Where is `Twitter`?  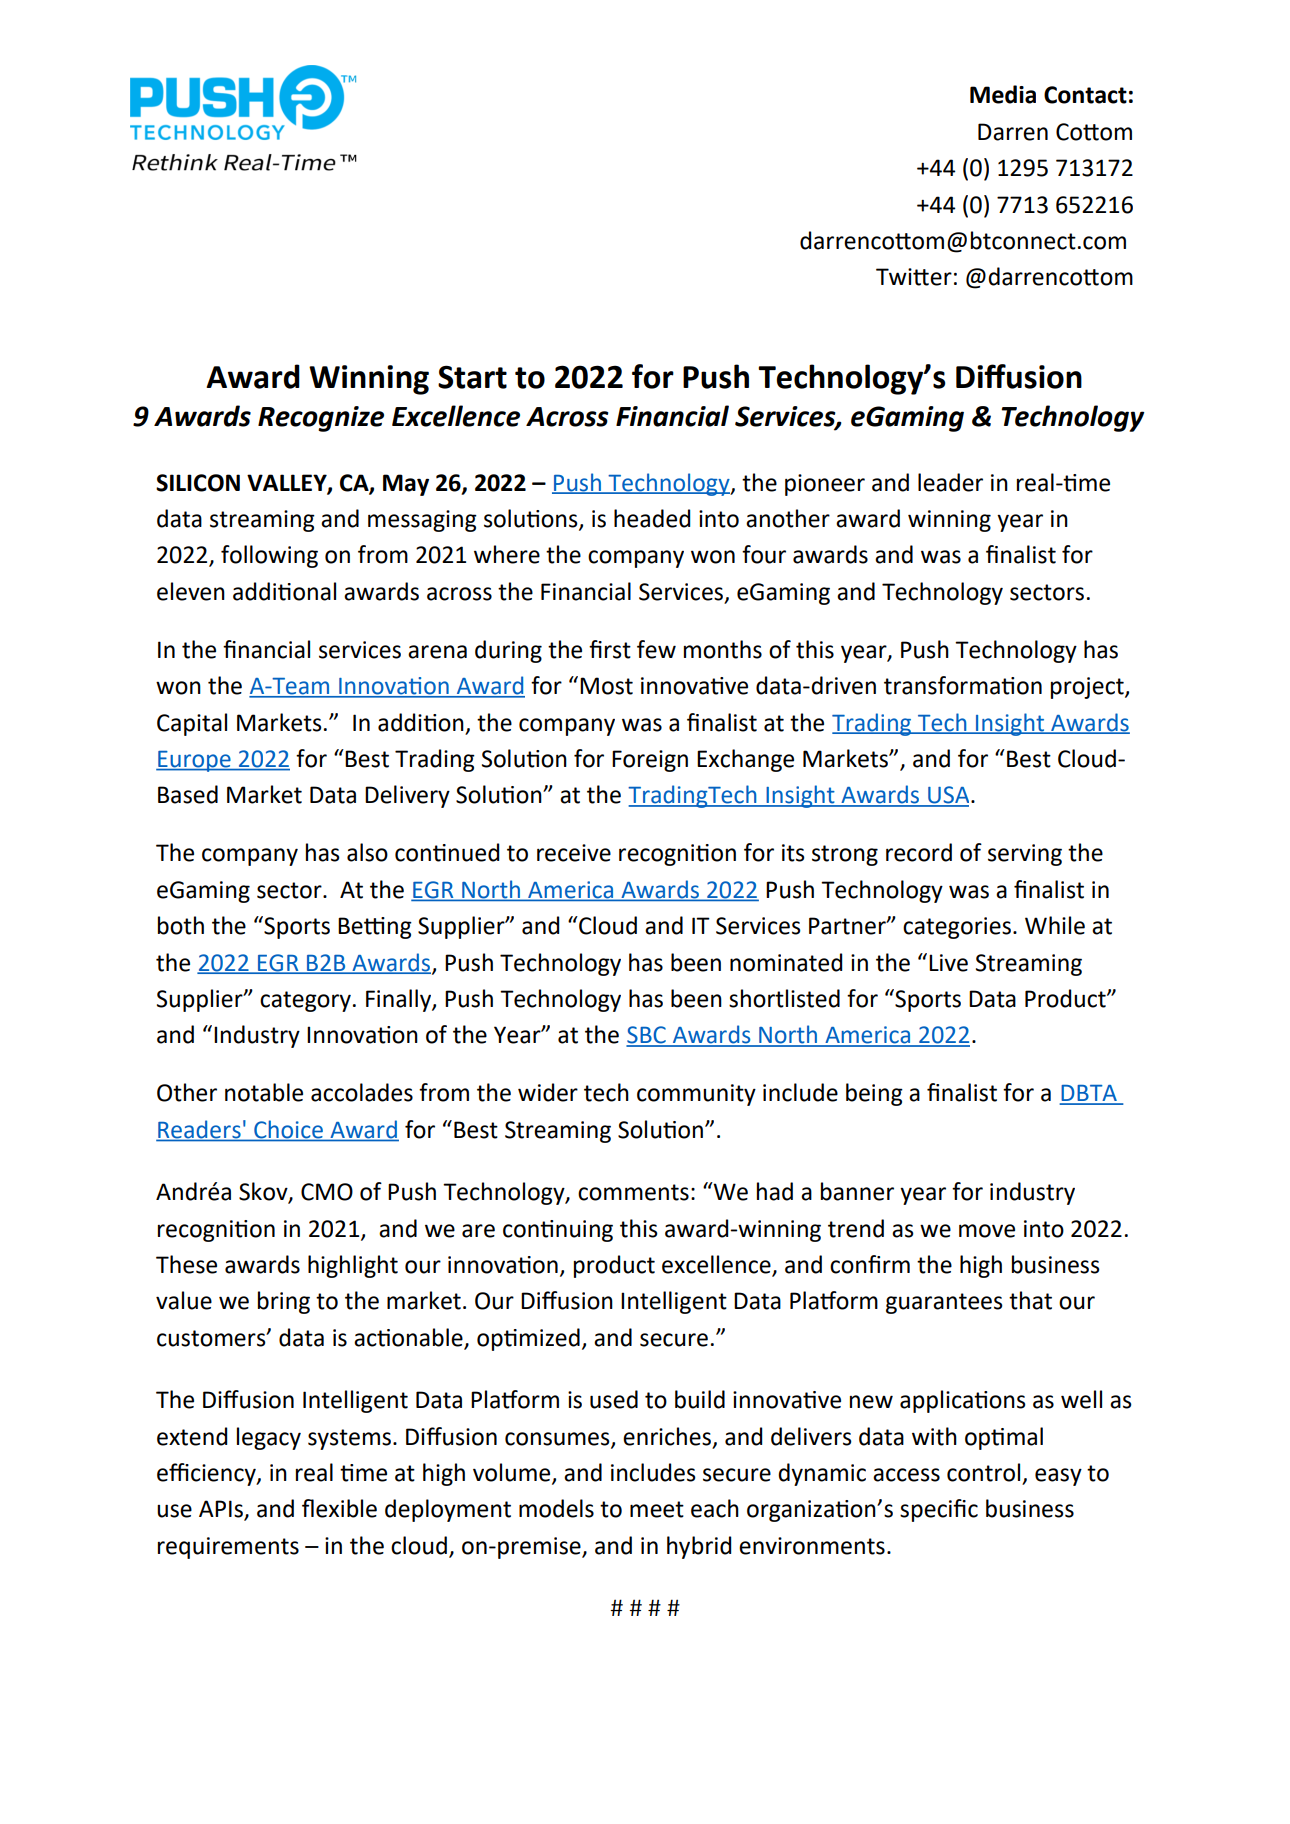
Twitter is located at coordinates (914, 277).
